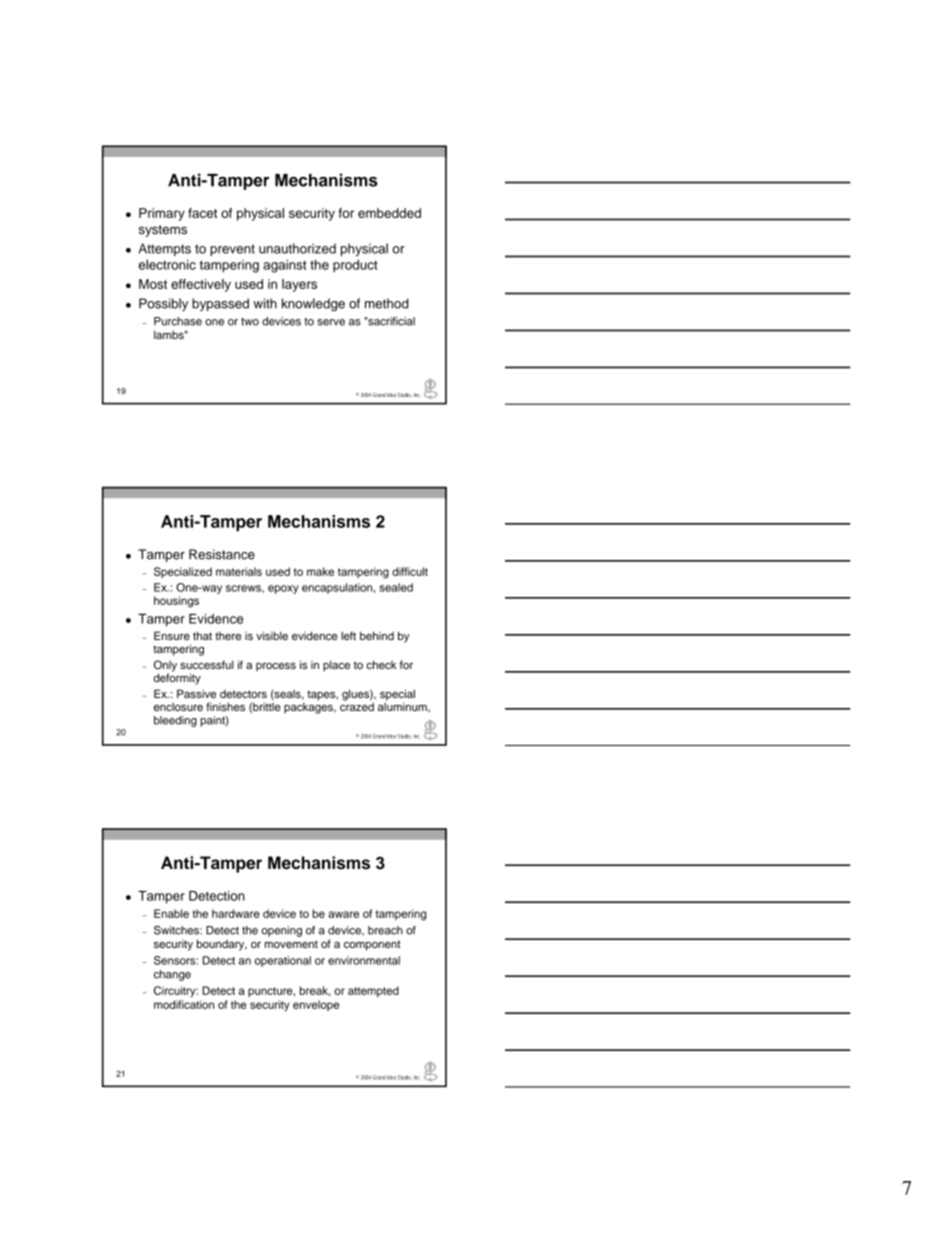 This image has width=952, height=1233. What do you see at coordinates (377, 635) in the image?
I see `behind` at bounding box center [377, 635].
